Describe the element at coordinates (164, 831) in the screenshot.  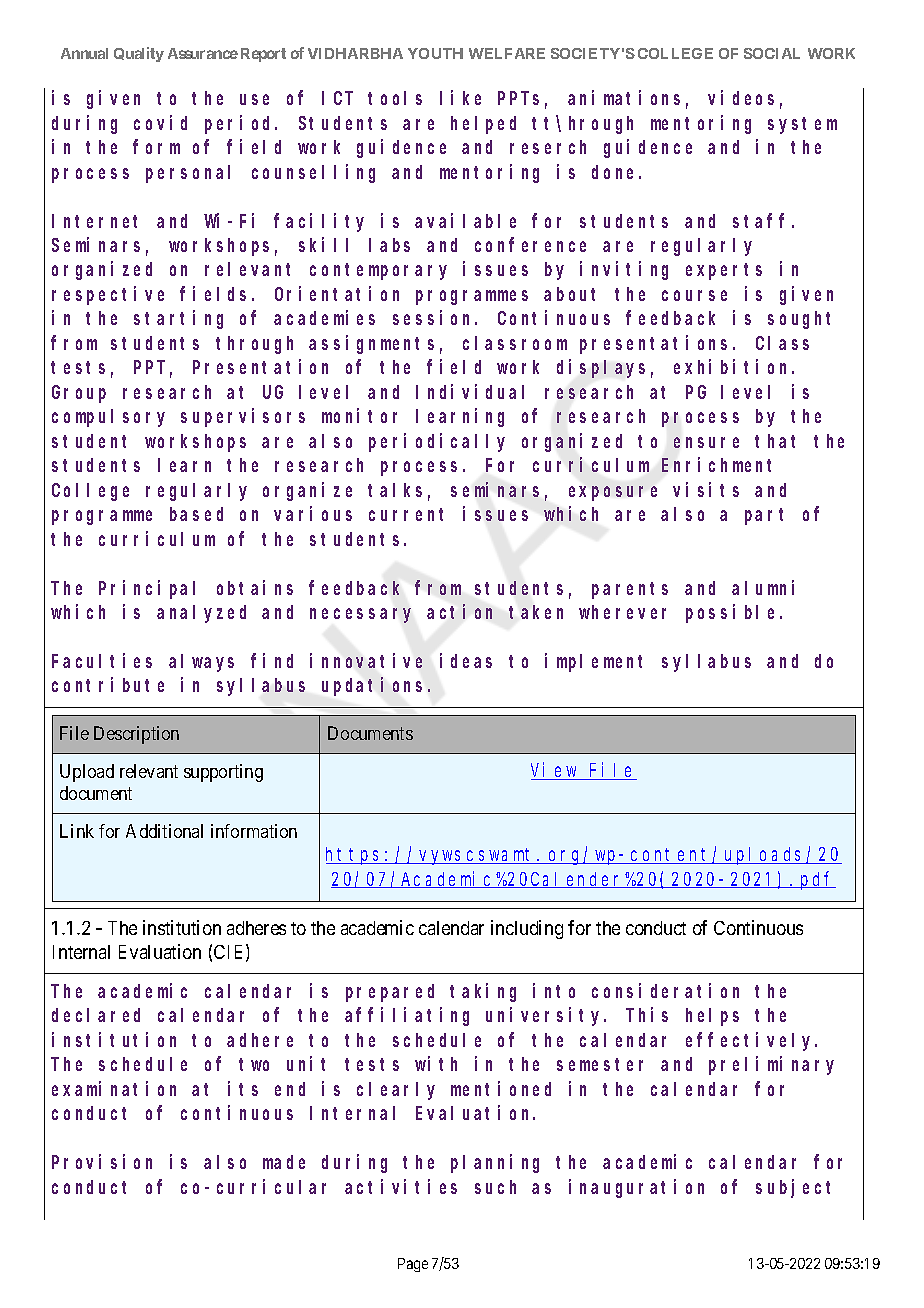
I see `Additional` at that location.
